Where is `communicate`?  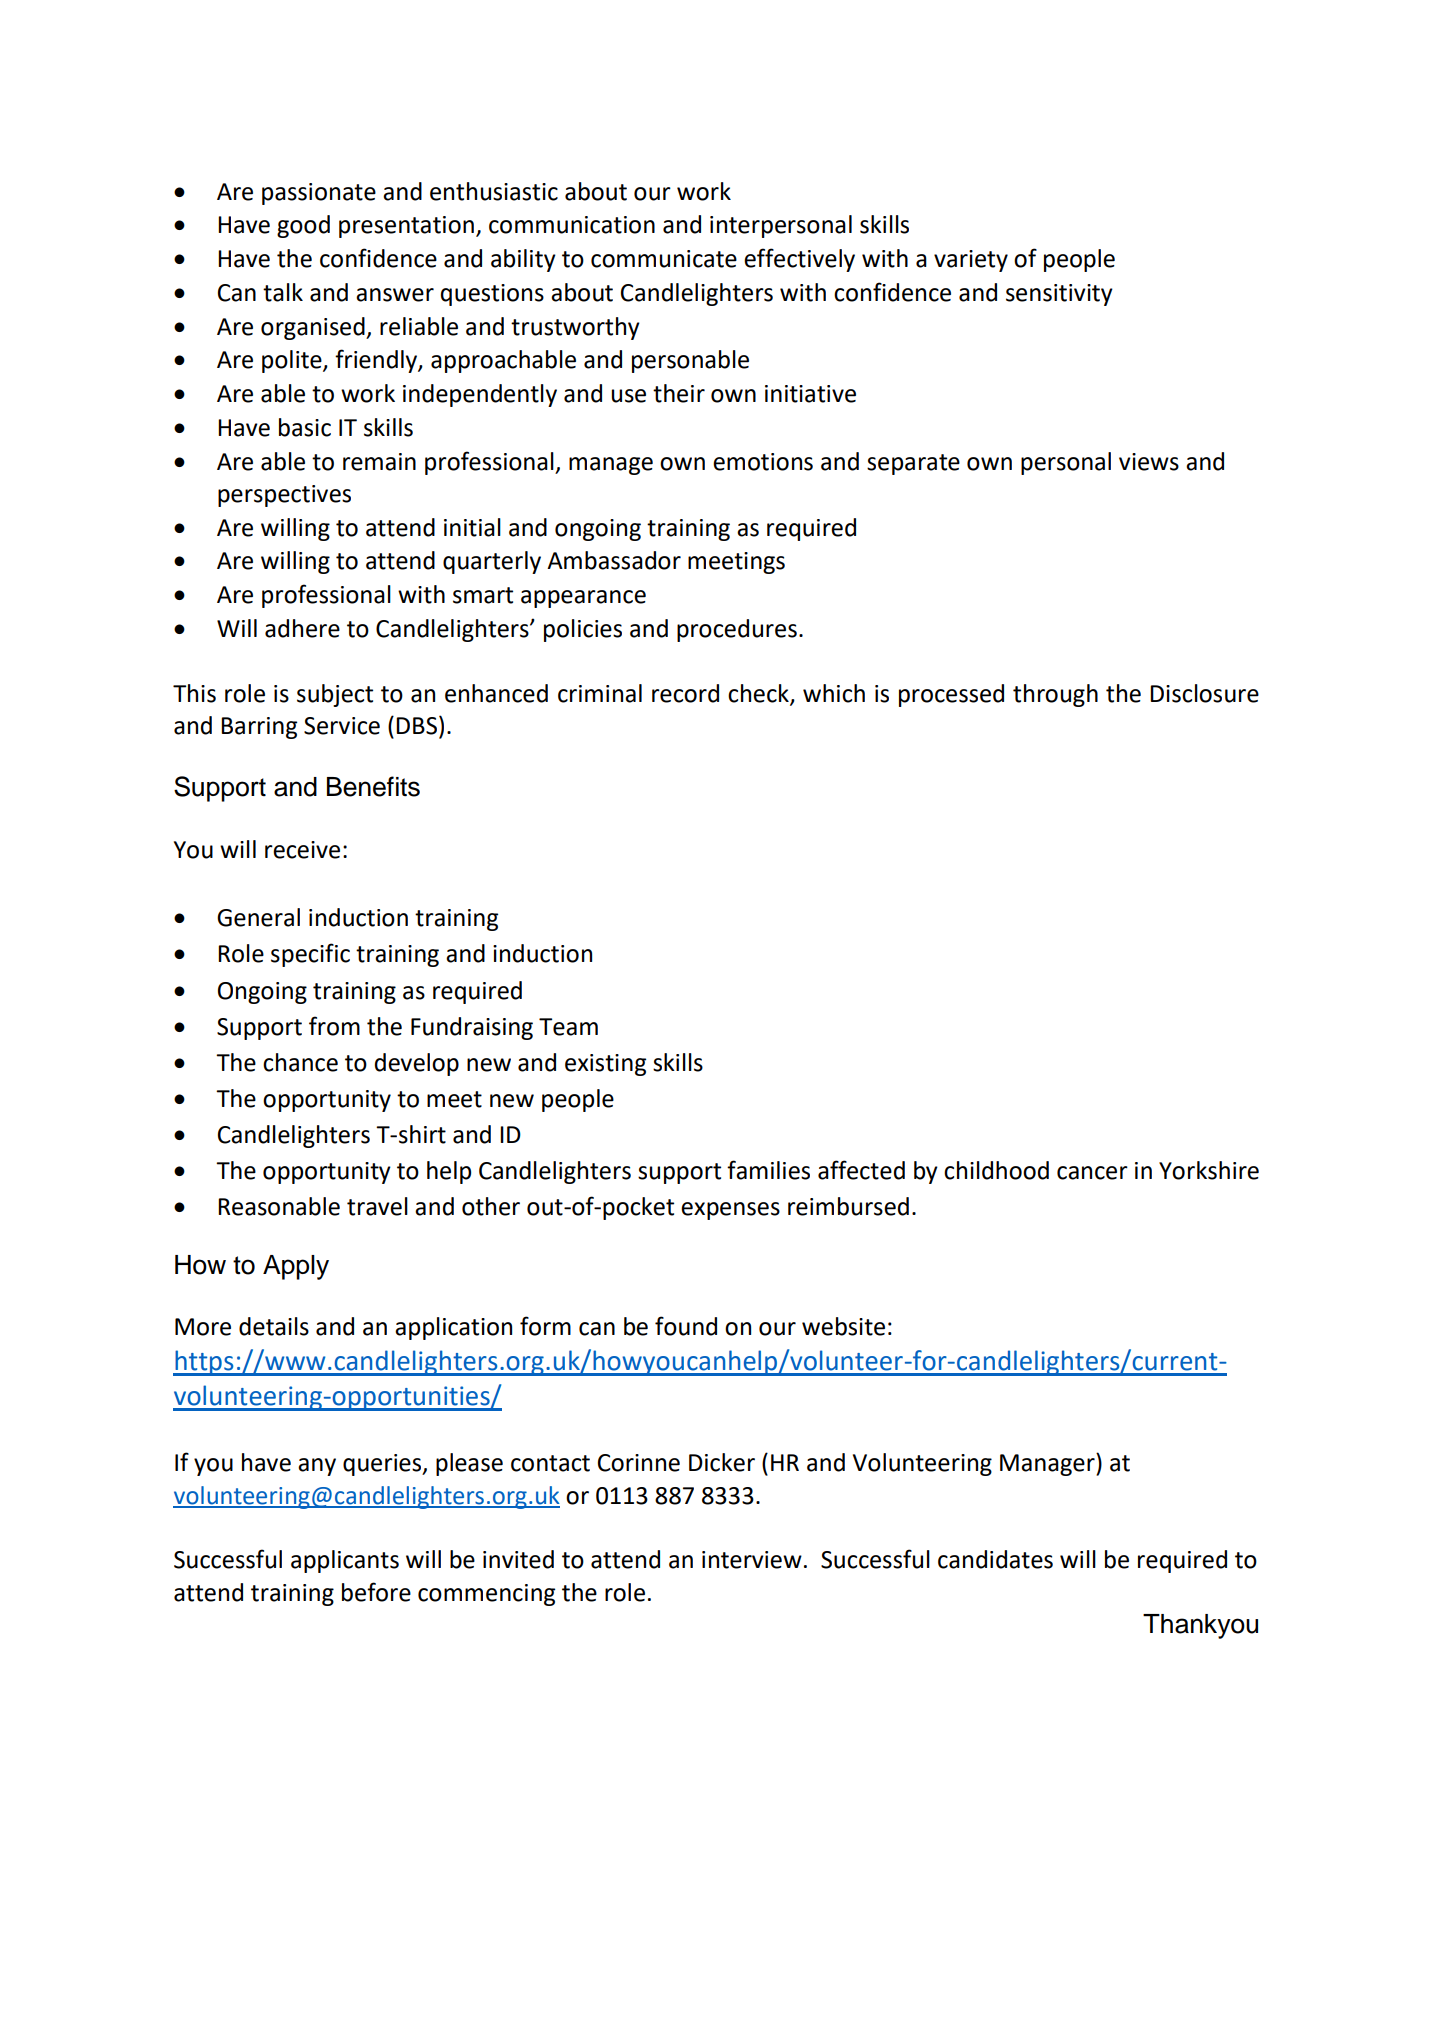 communicate is located at coordinates (664, 259).
